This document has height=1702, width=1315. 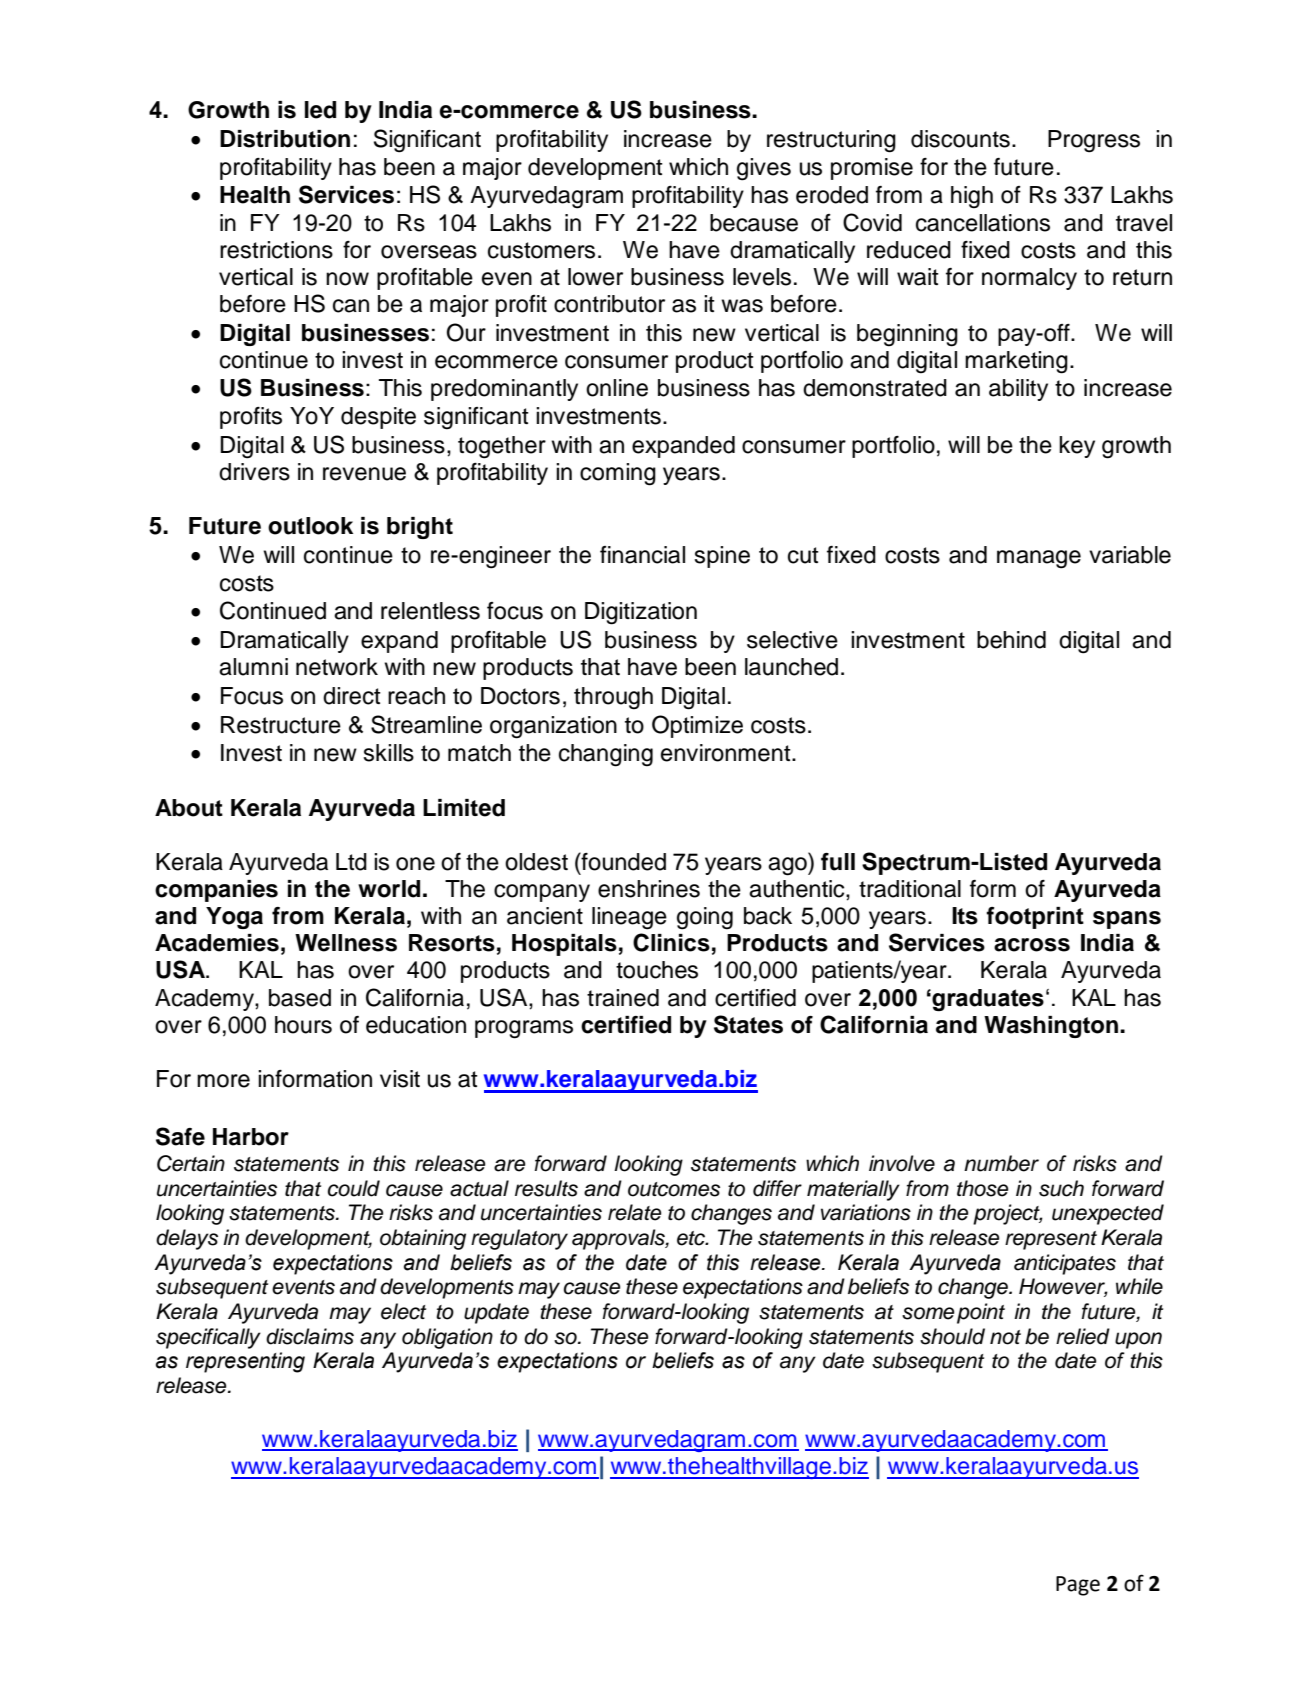 I want to click on gives, so click(x=764, y=169).
